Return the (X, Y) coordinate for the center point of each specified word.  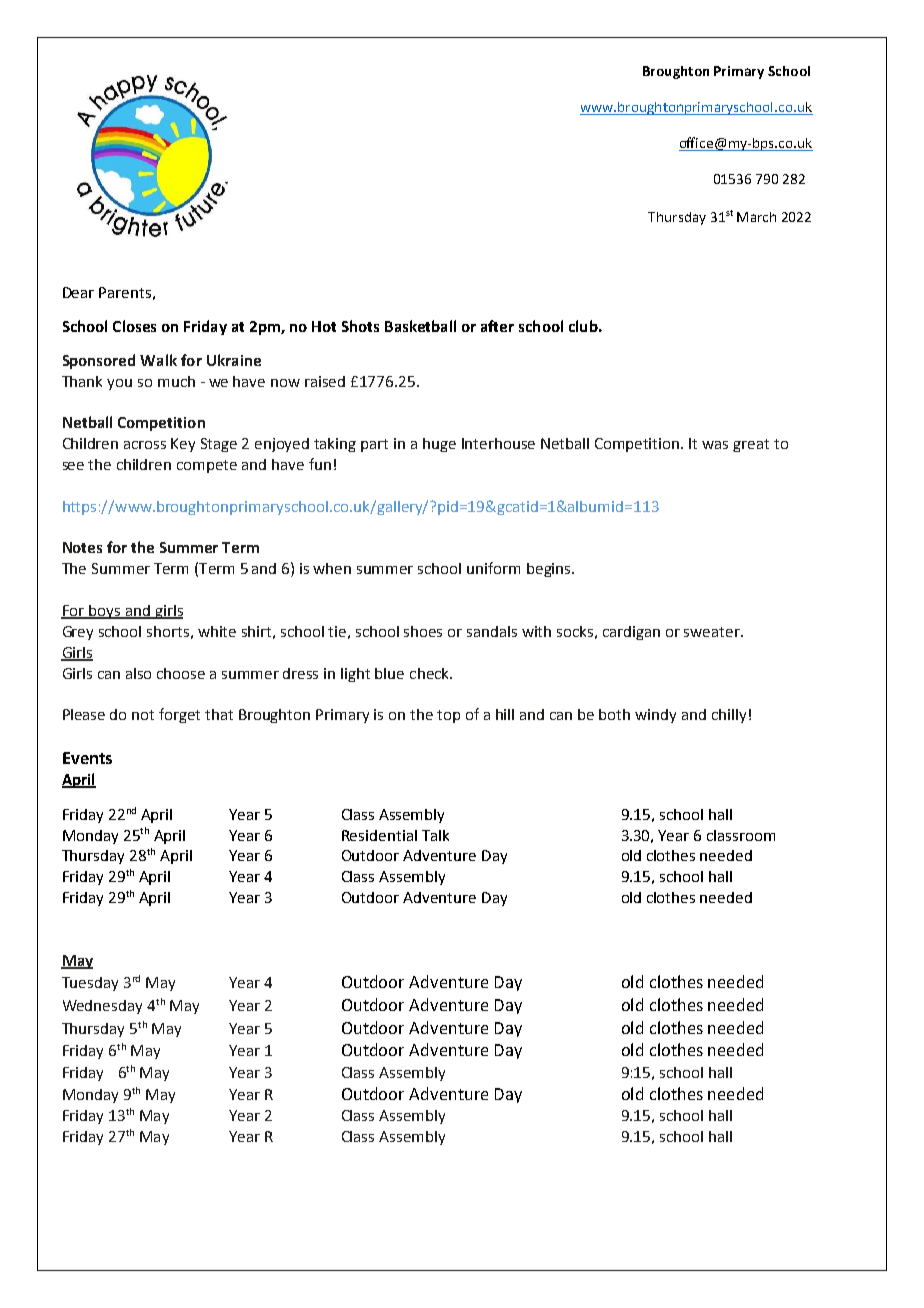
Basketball (420, 326)
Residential (379, 835)
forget (179, 715)
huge (439, 445)
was (715, 445)
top (448, 716)
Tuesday (90, 984)
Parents (125, 292)
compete (207, 466)
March (756, 217)
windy (655, 716)
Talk (435, 835)
